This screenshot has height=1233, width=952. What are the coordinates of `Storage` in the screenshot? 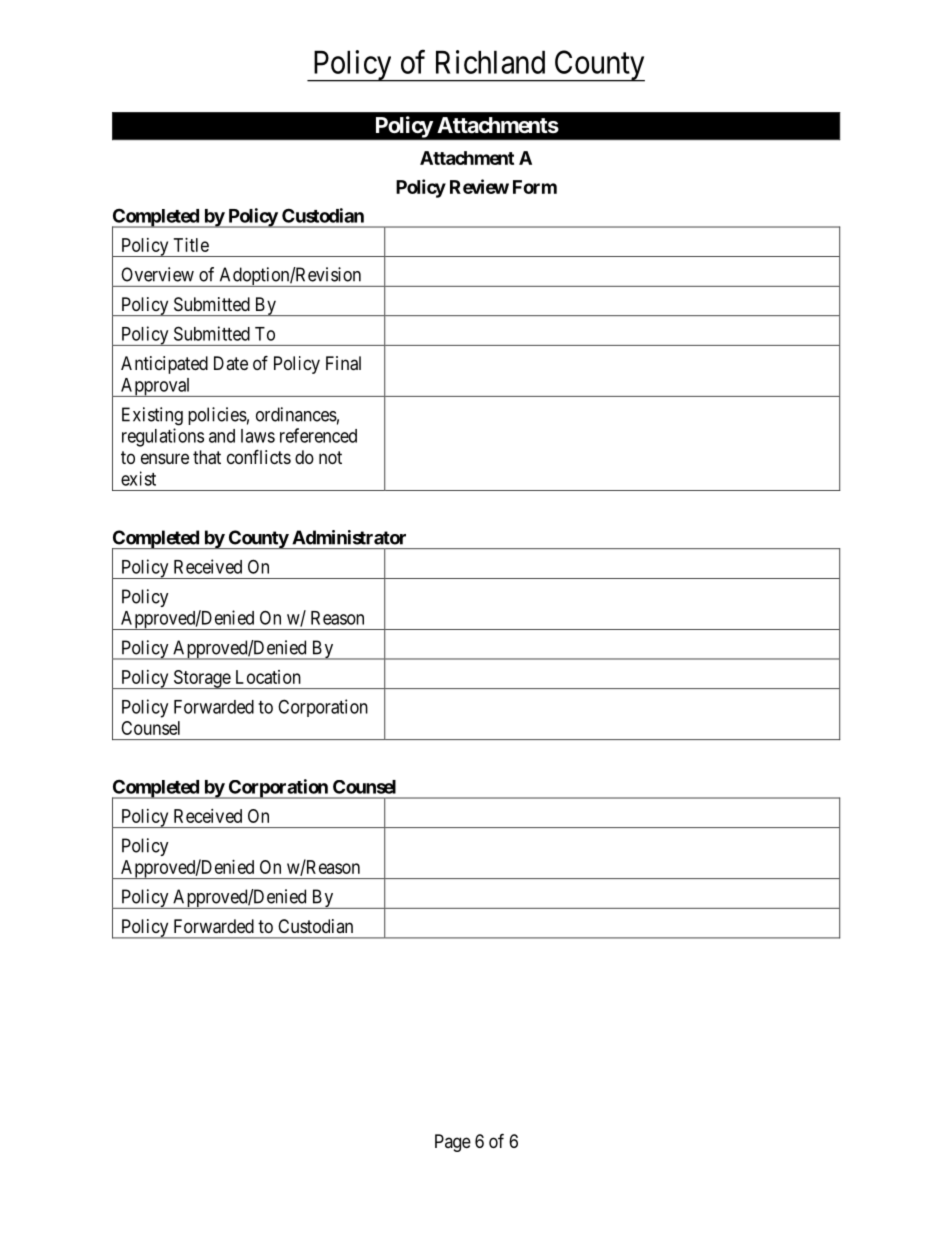 It's located at (201, 679).
